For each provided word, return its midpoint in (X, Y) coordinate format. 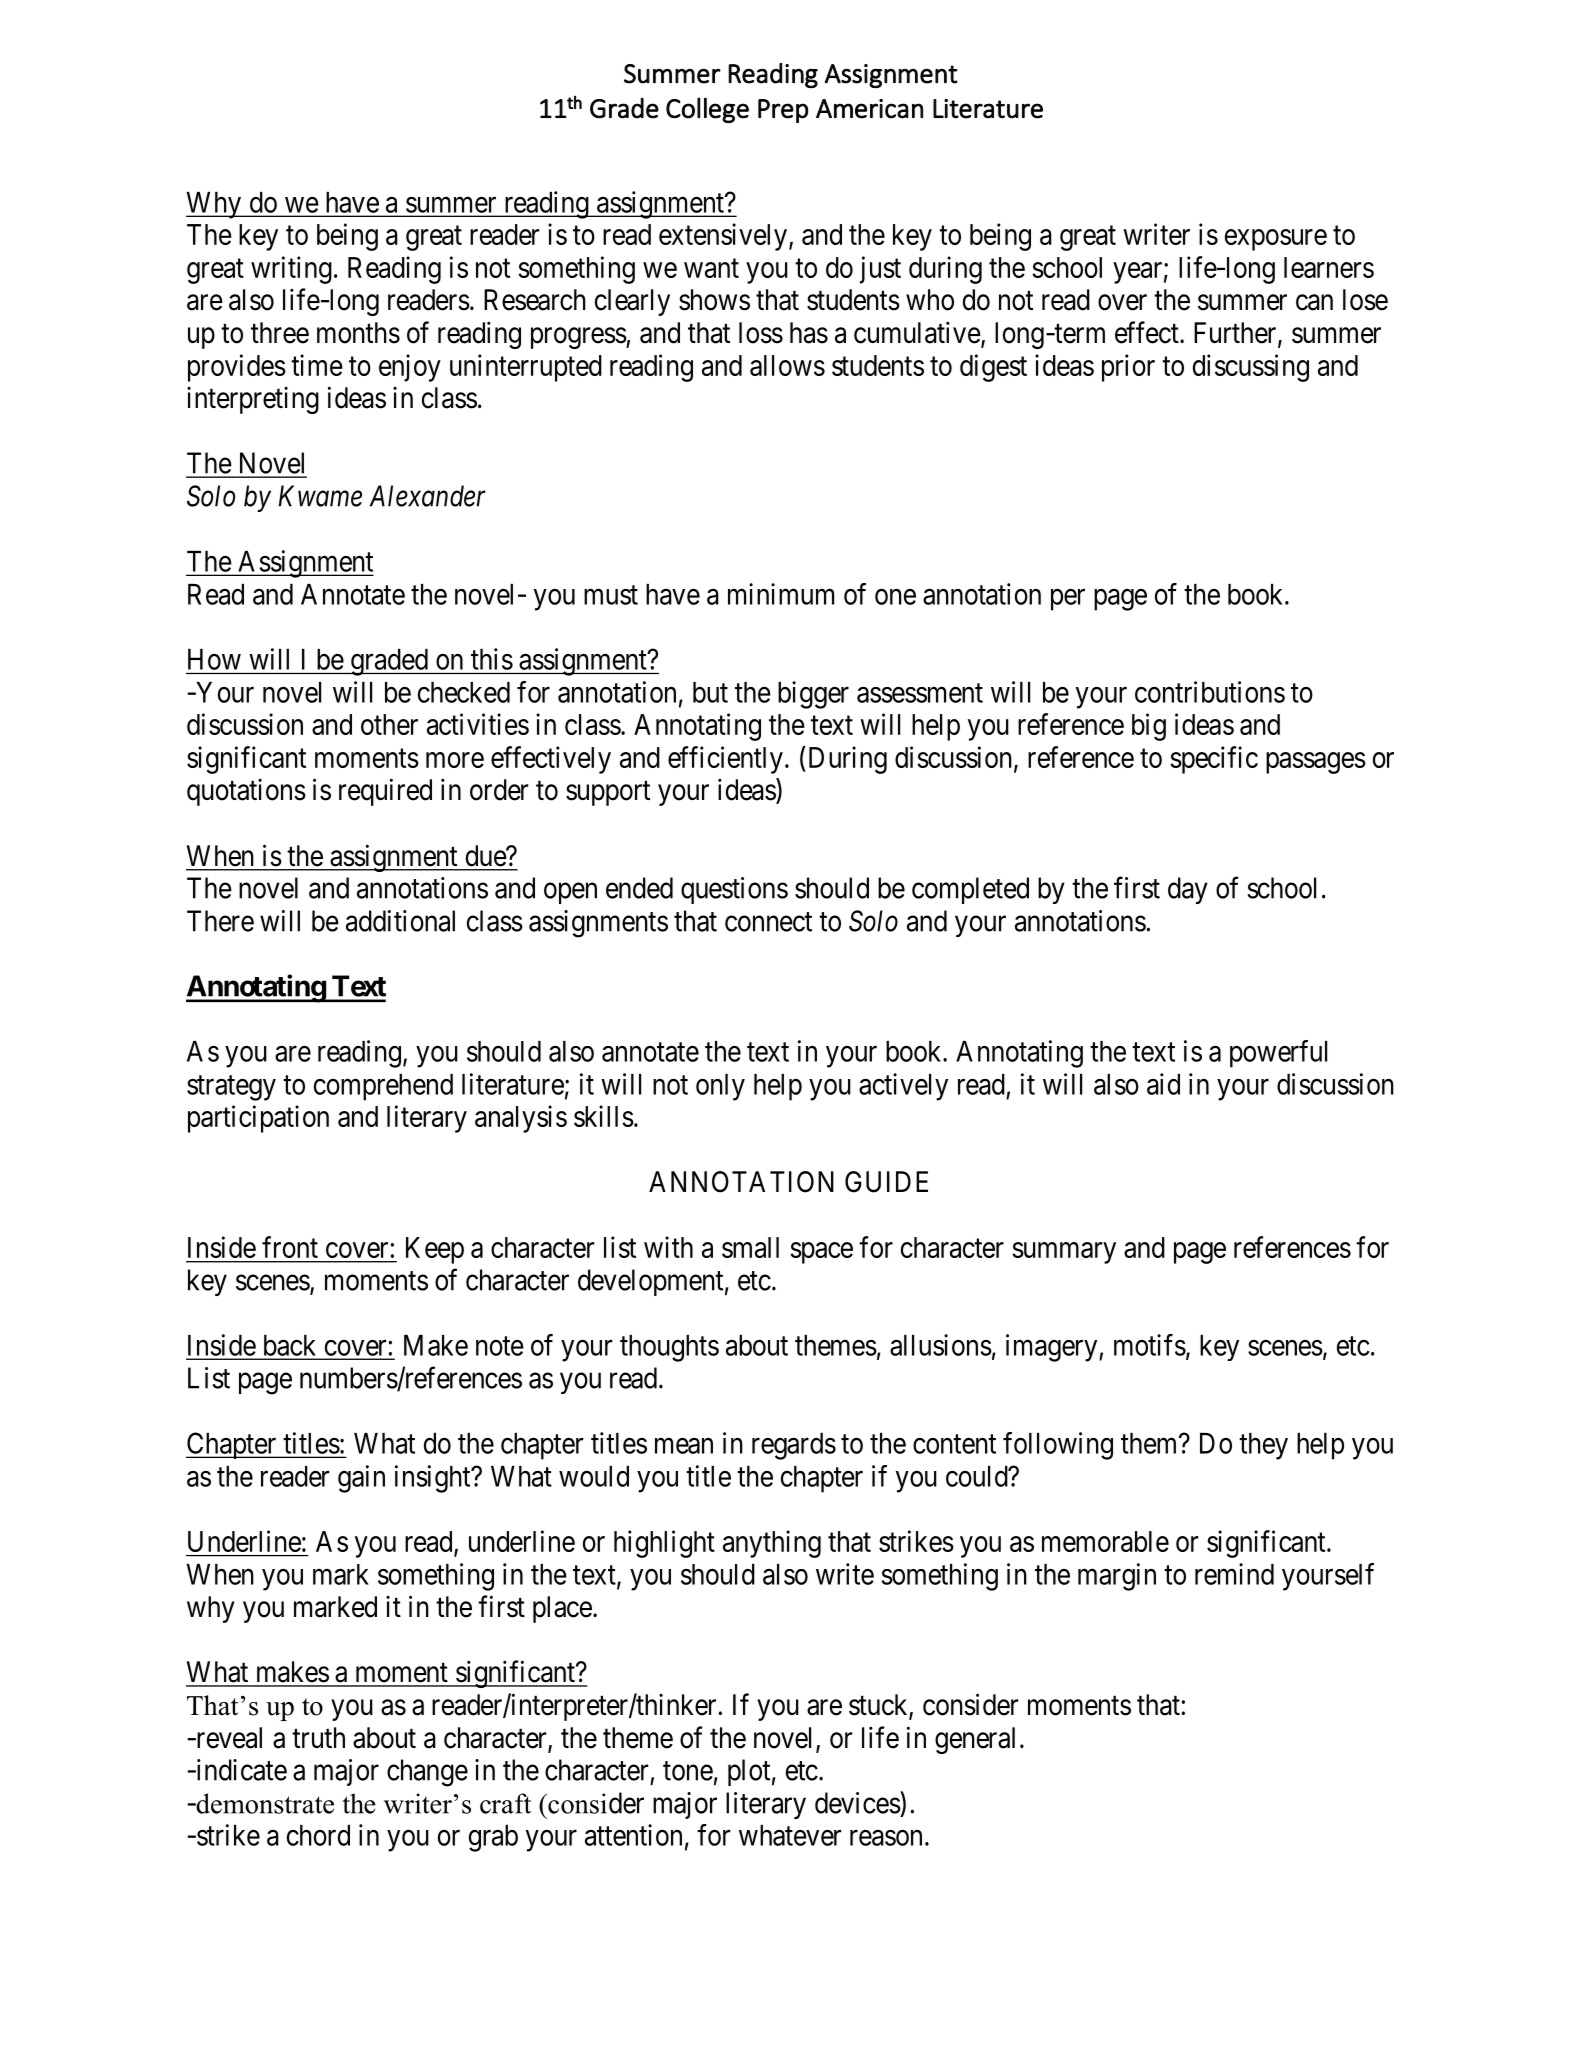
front (290, 1247)
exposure (1276, 240)
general (975, 1740)
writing (291, 270)
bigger (813, 695)
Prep (783, 111)
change (427, 1773)
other (389, 724)
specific (1214, 760)
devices (858, 1802)
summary (1064, 1253)
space (821, 1253)
